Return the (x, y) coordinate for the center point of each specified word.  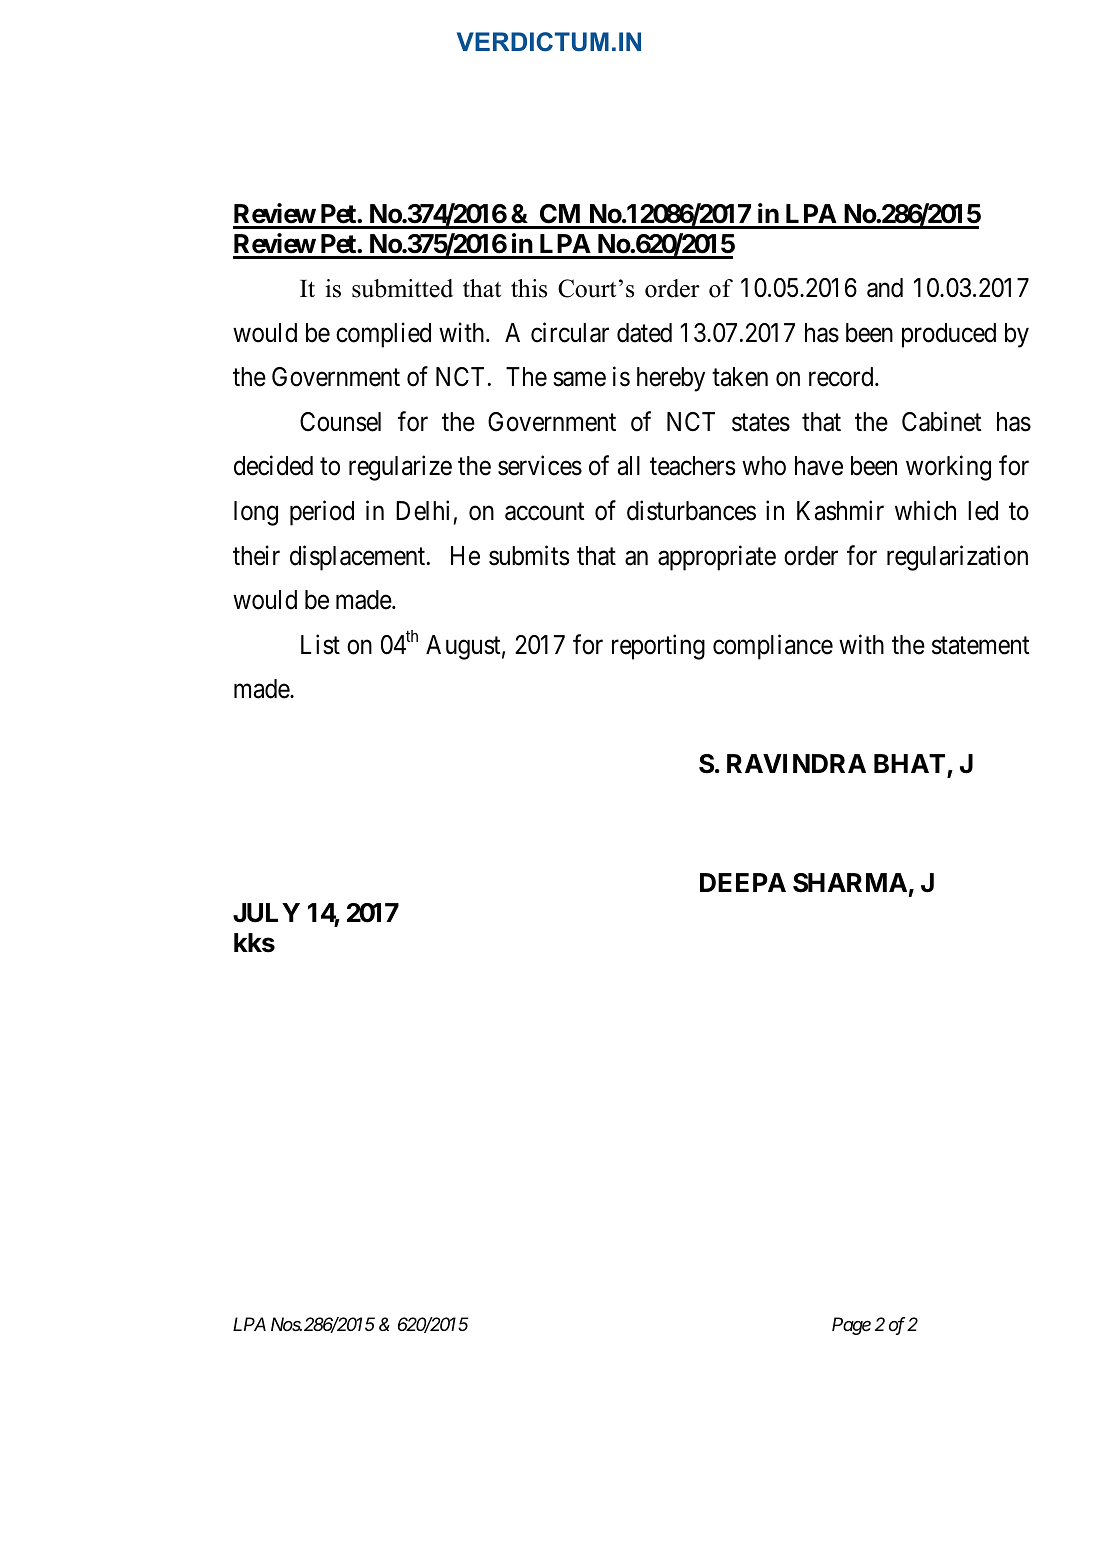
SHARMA (850, 883)
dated (644, 333)
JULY (266, 913)
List (320, 644)
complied (383, 335)
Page (851, 1326)
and (885, 288)
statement (981, 646)
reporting (658, 647)
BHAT (909, 763)
